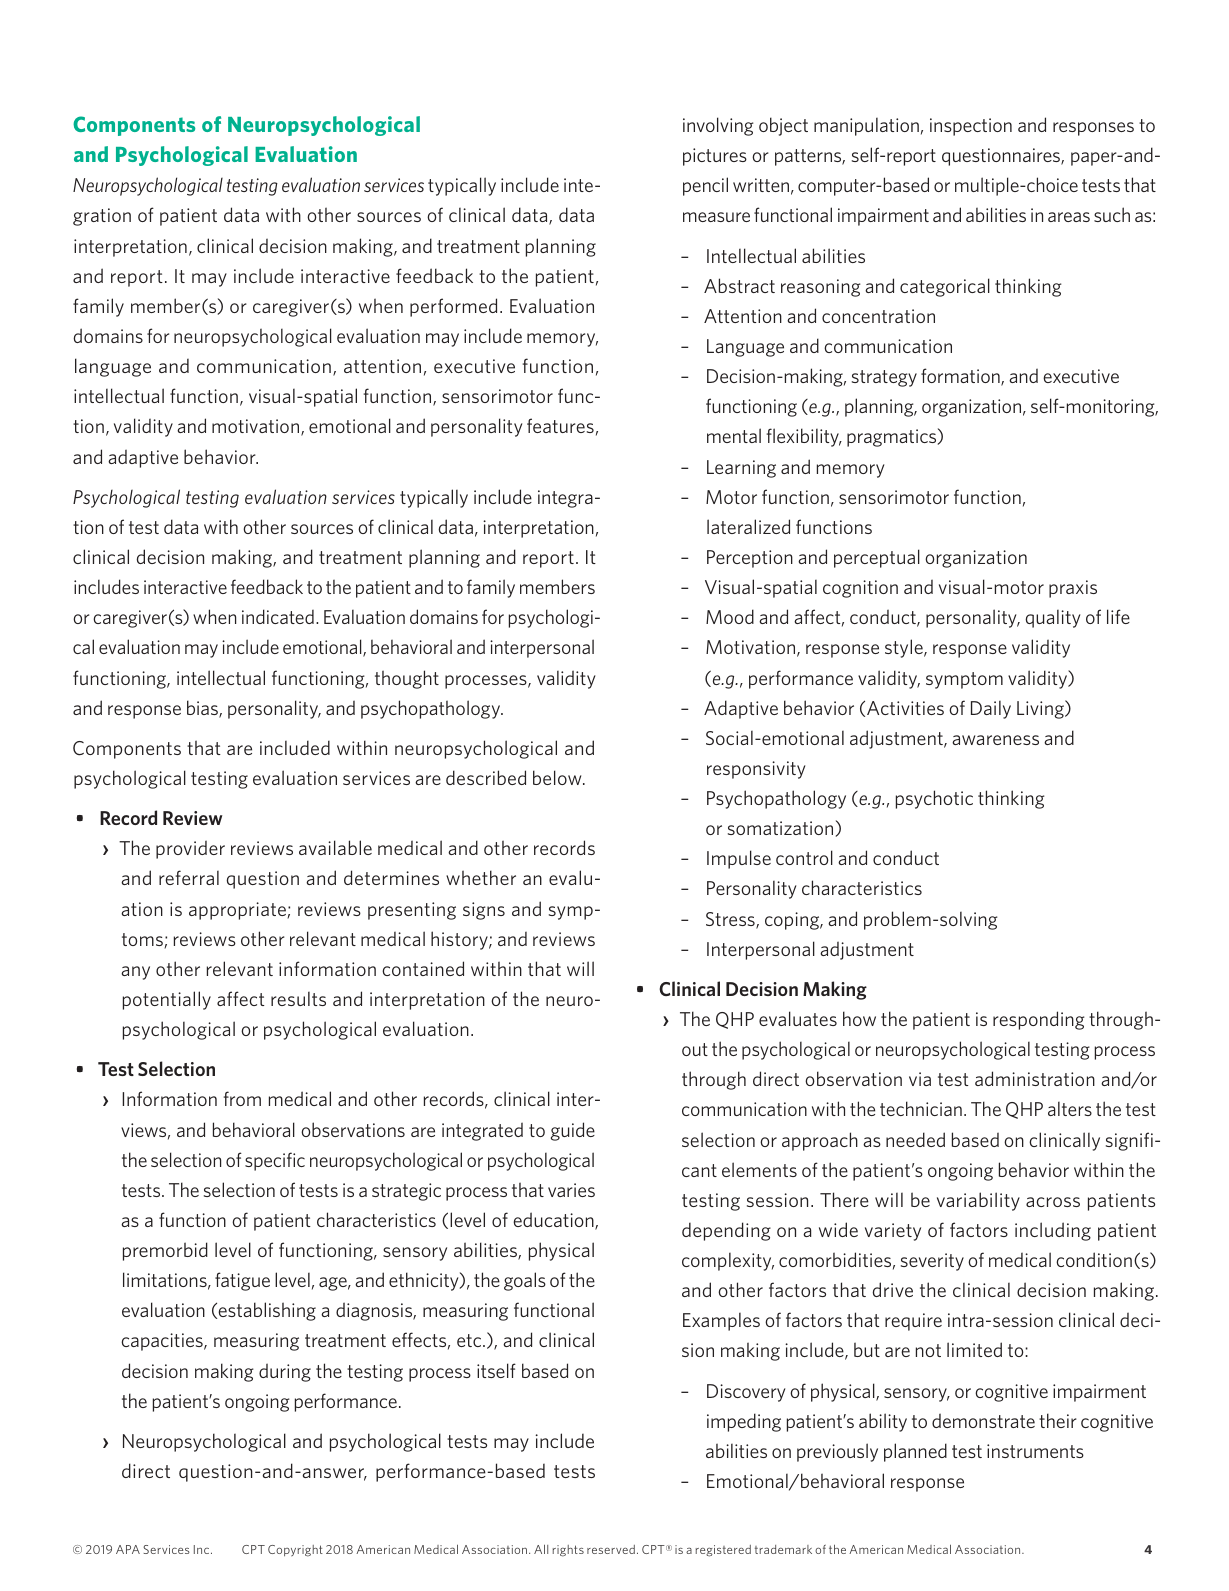 This screenshot has height=1591, width=1229. What do you see at coordinates (1035, 1451) in the screenshot?
I see `instruments` at bounding box center [1035, 1451].
